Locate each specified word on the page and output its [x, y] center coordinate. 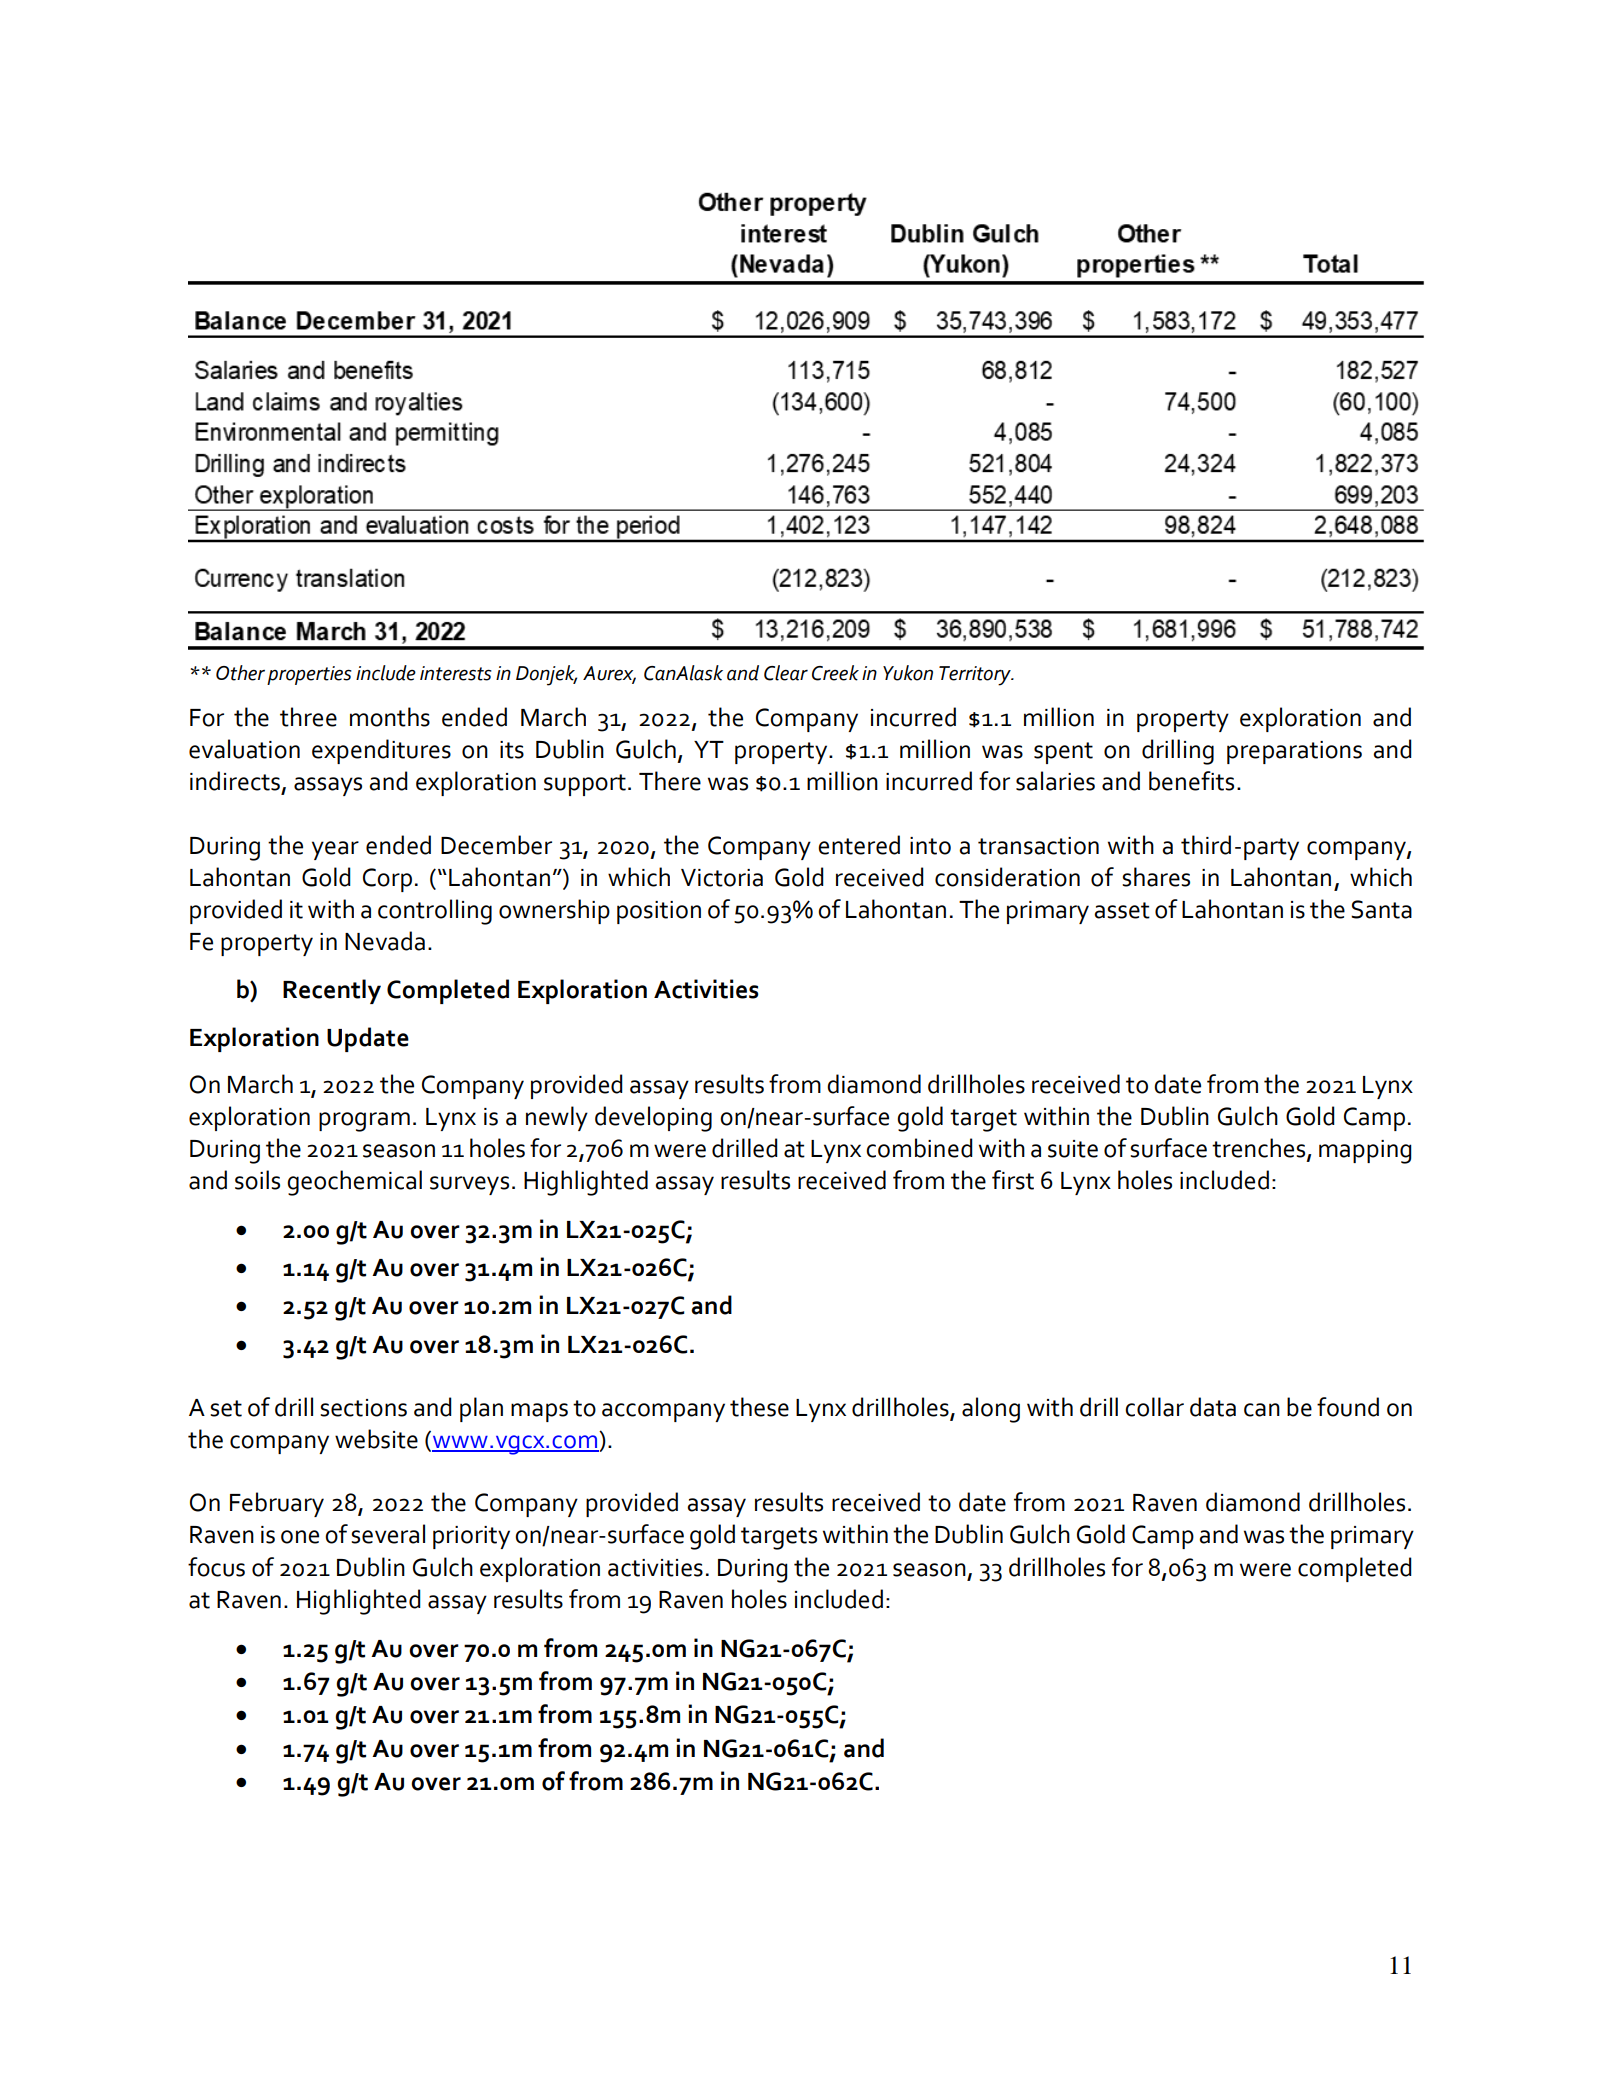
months [390, 717]
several [388, 1534]
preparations [1294, 752]
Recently [332, 991]
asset [1122, 910]
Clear [786, 673]
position [659, 912]
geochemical [354, 1183]
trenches [1260, 1149]
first [1013, 1180]
